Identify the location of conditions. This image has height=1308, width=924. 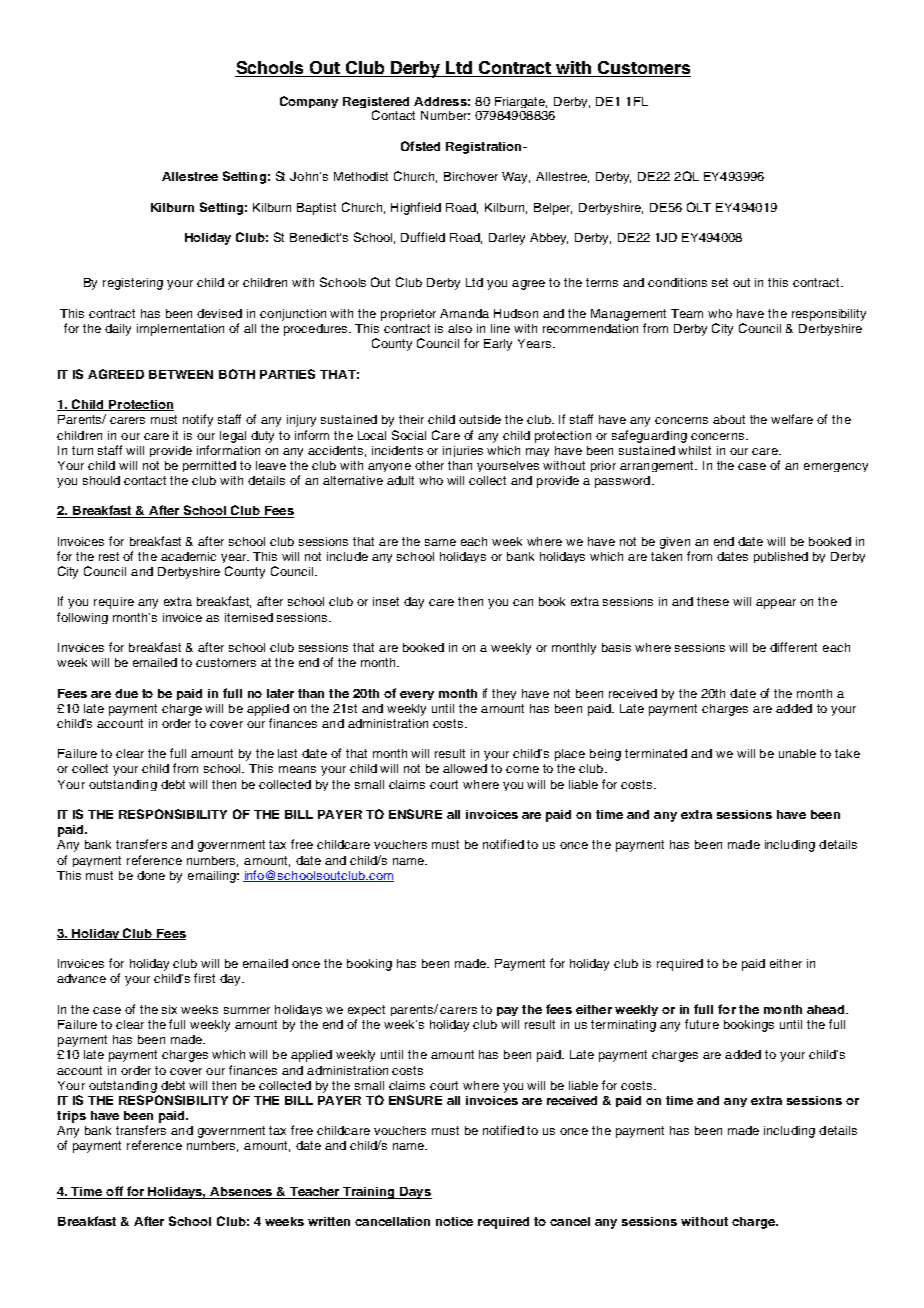
(677, 282).
